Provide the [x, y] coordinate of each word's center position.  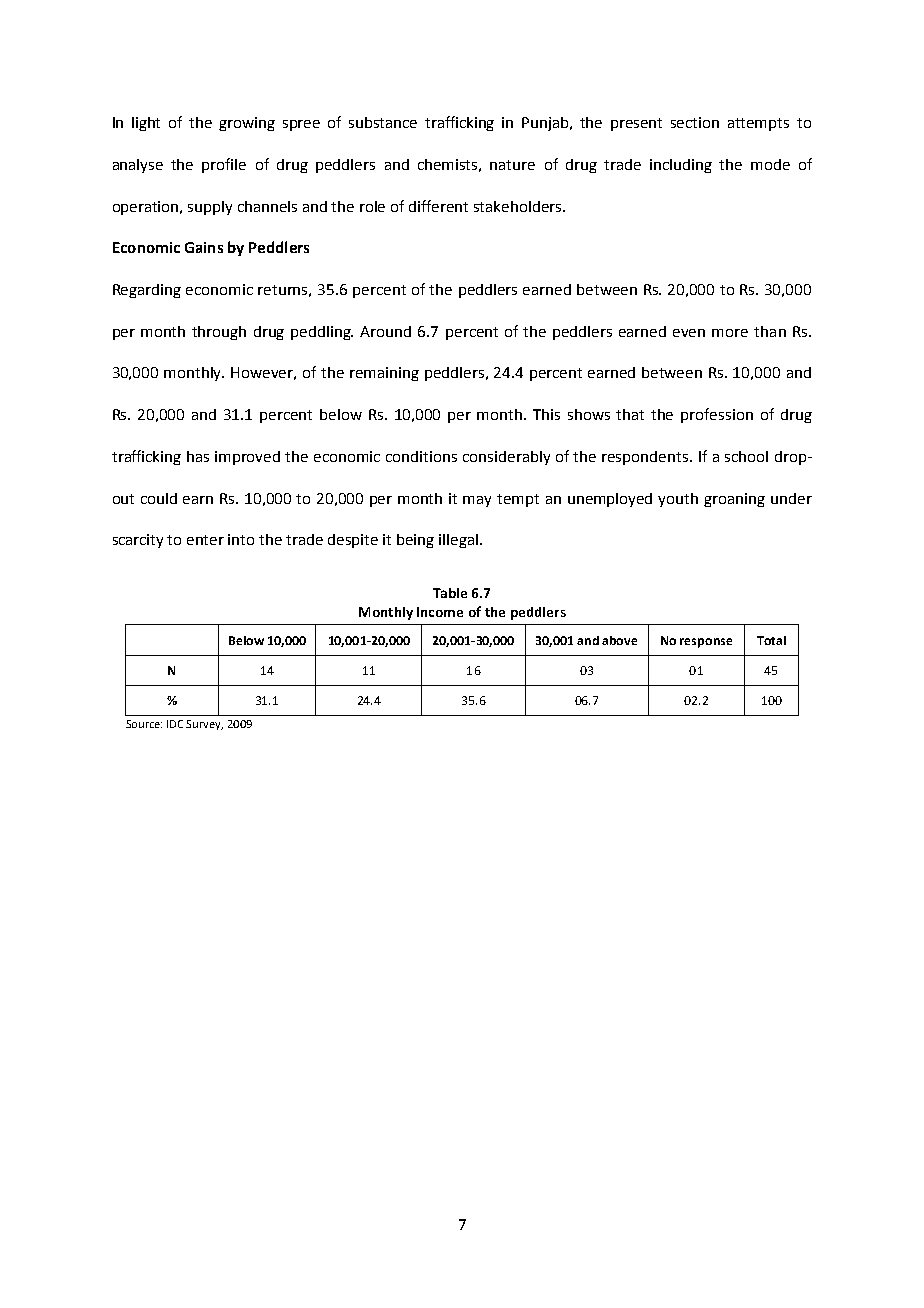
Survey [204, 725]
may [477, 501]
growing [247, 124]
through [219, 333]
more [730, 333]
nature [512, 165]
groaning [734, 500]
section [695, 122]
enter [205, 540]
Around [385, 331]
